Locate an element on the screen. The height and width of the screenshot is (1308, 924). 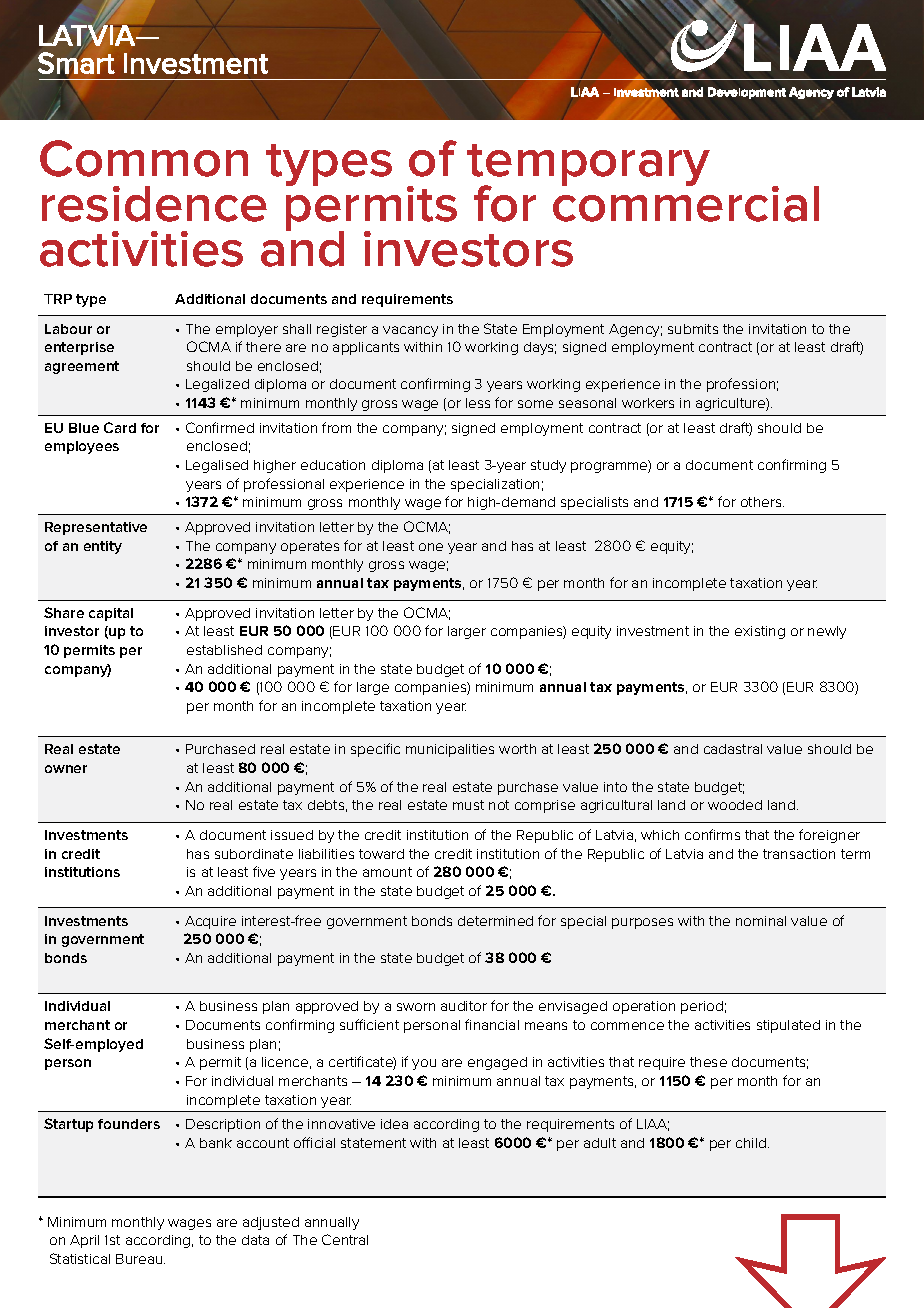
Bureau is located at coordinates (140, 1259).
